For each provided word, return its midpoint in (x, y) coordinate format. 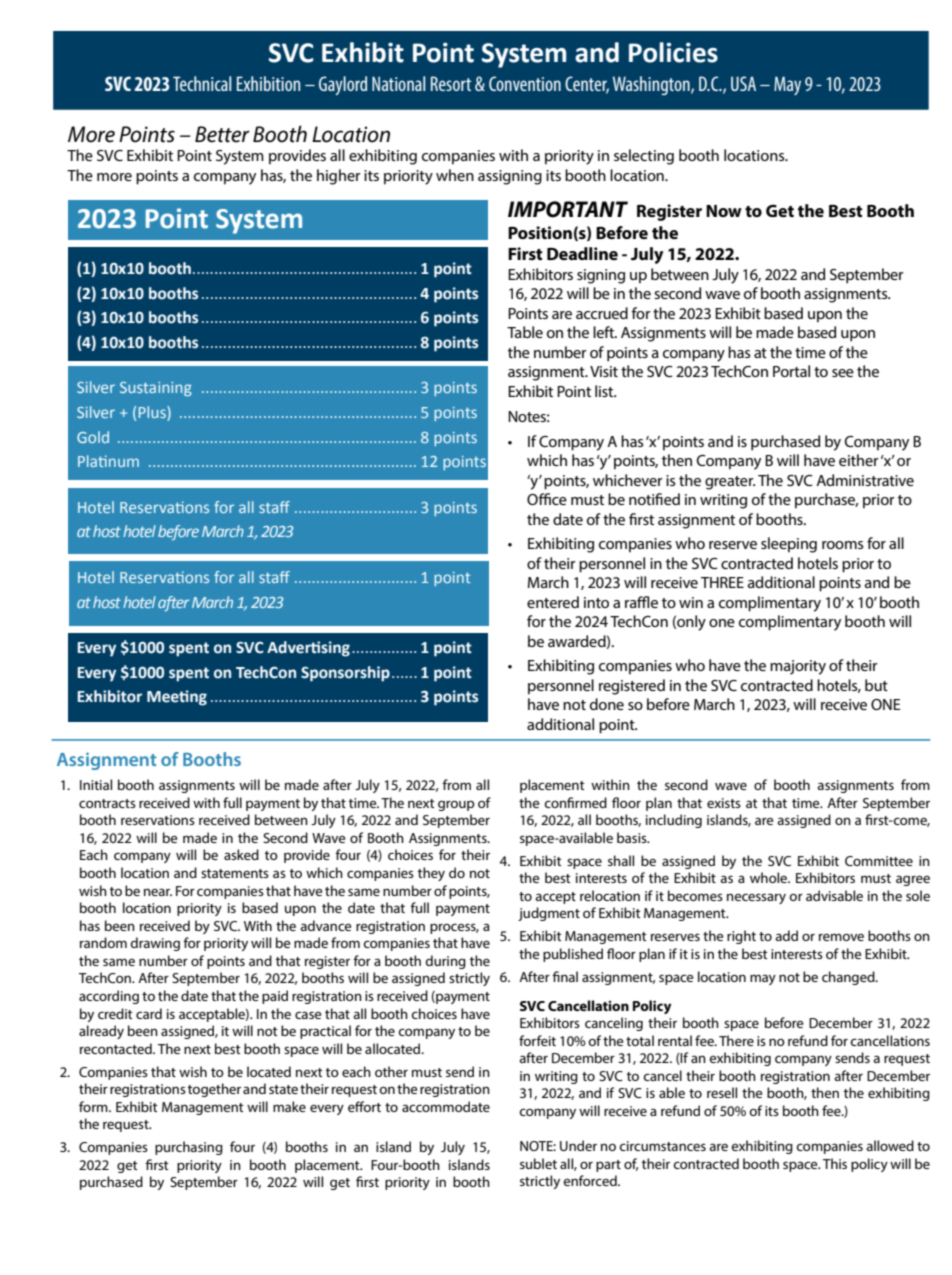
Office (547, 499)
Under (578, 1145)
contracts (107, 803)
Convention (525, 83)
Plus (153, 413)
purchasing (189, 1148)
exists (724, 803)
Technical (202, 83)
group (456, 805)
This (835, 1163)
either (859, 460)
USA (743, 83)
